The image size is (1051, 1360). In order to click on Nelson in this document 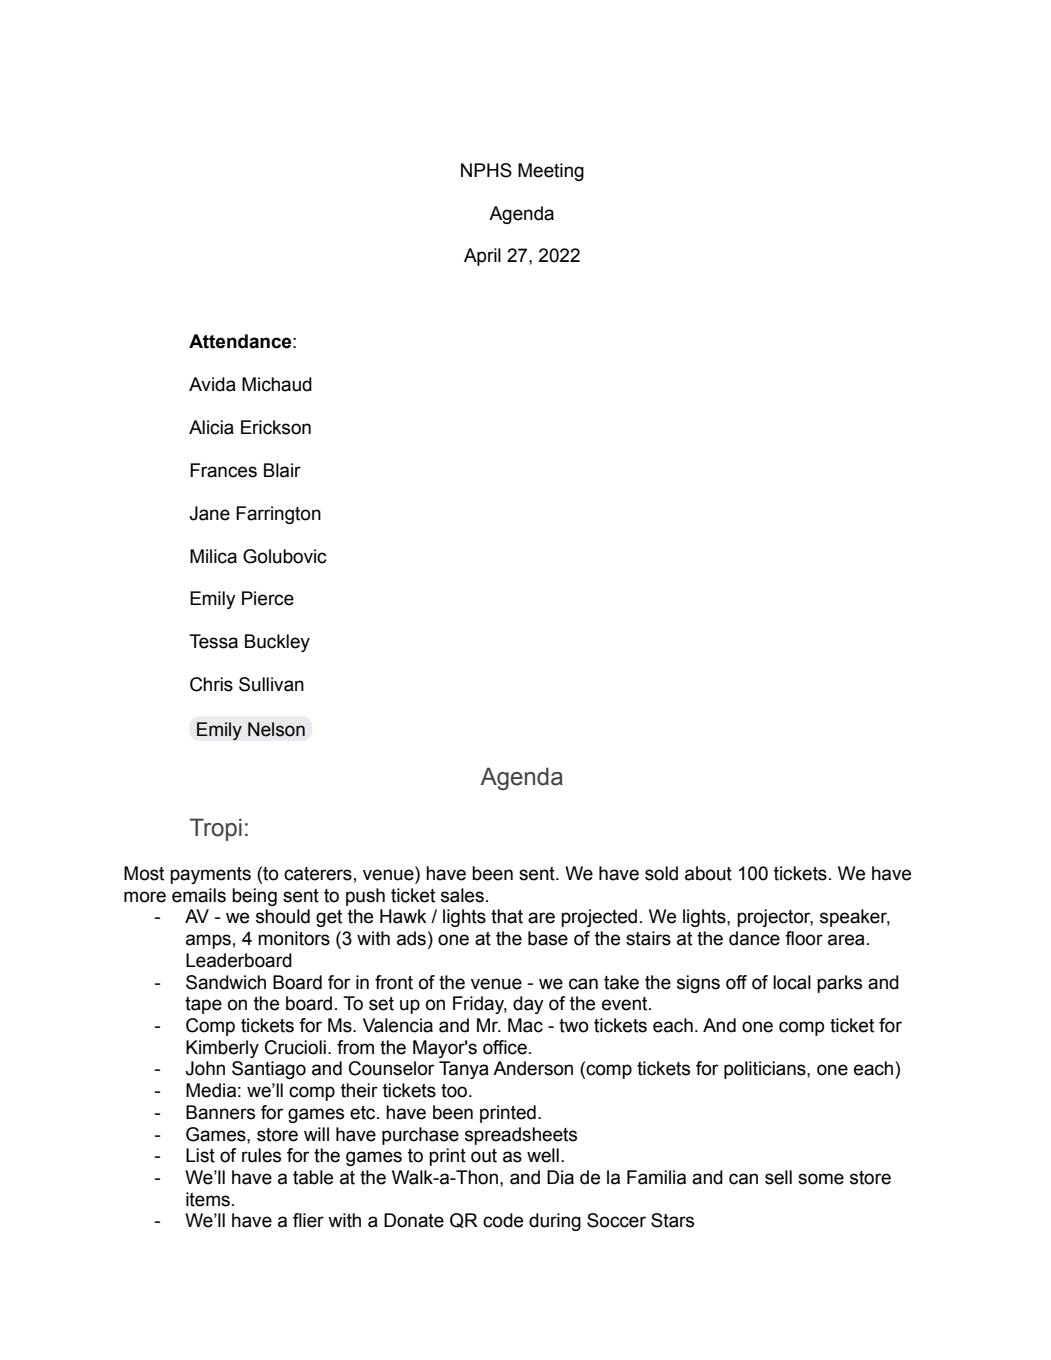, I will do `click(276, 729)`.
